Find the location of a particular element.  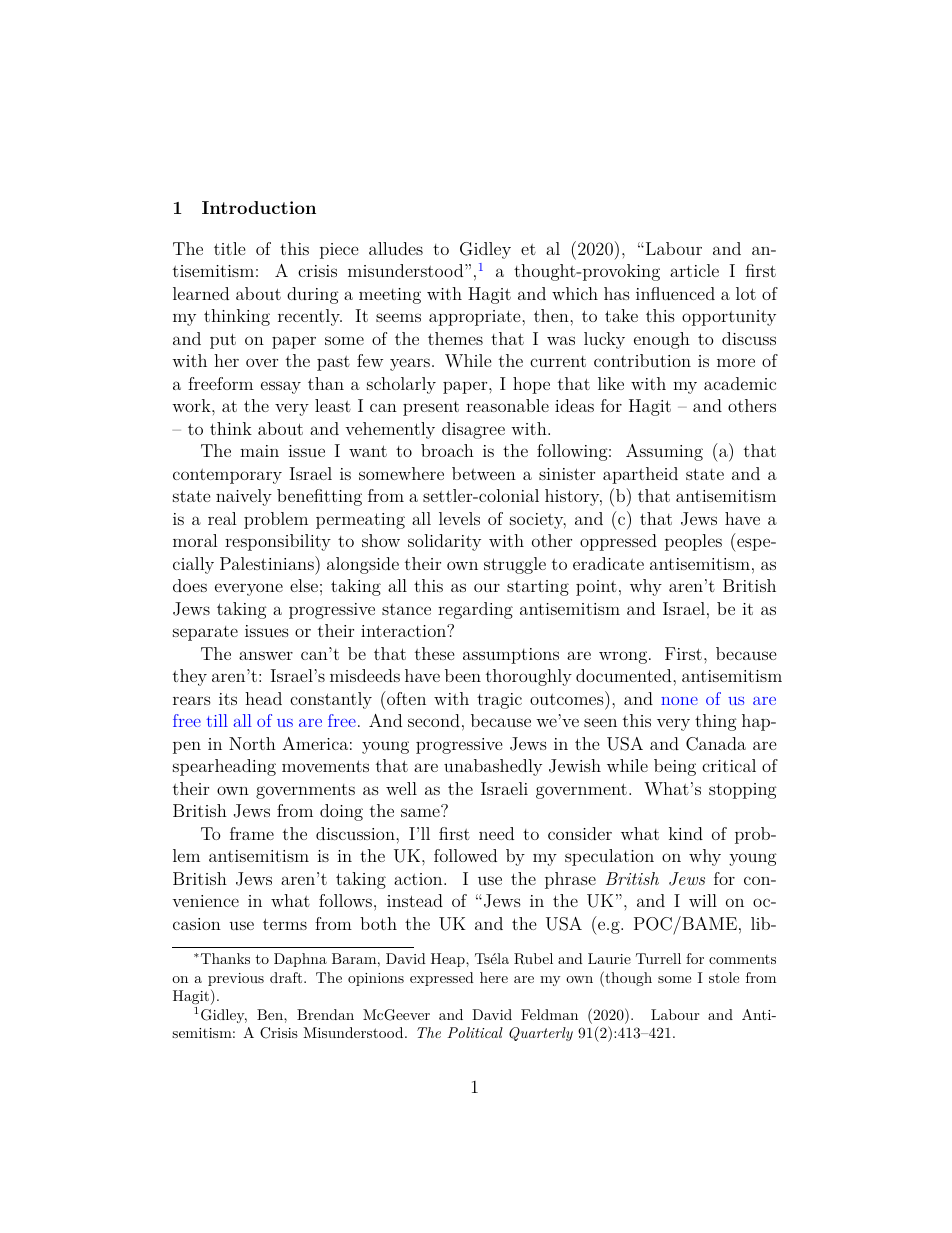

article is located at coordinates (694, 270).
